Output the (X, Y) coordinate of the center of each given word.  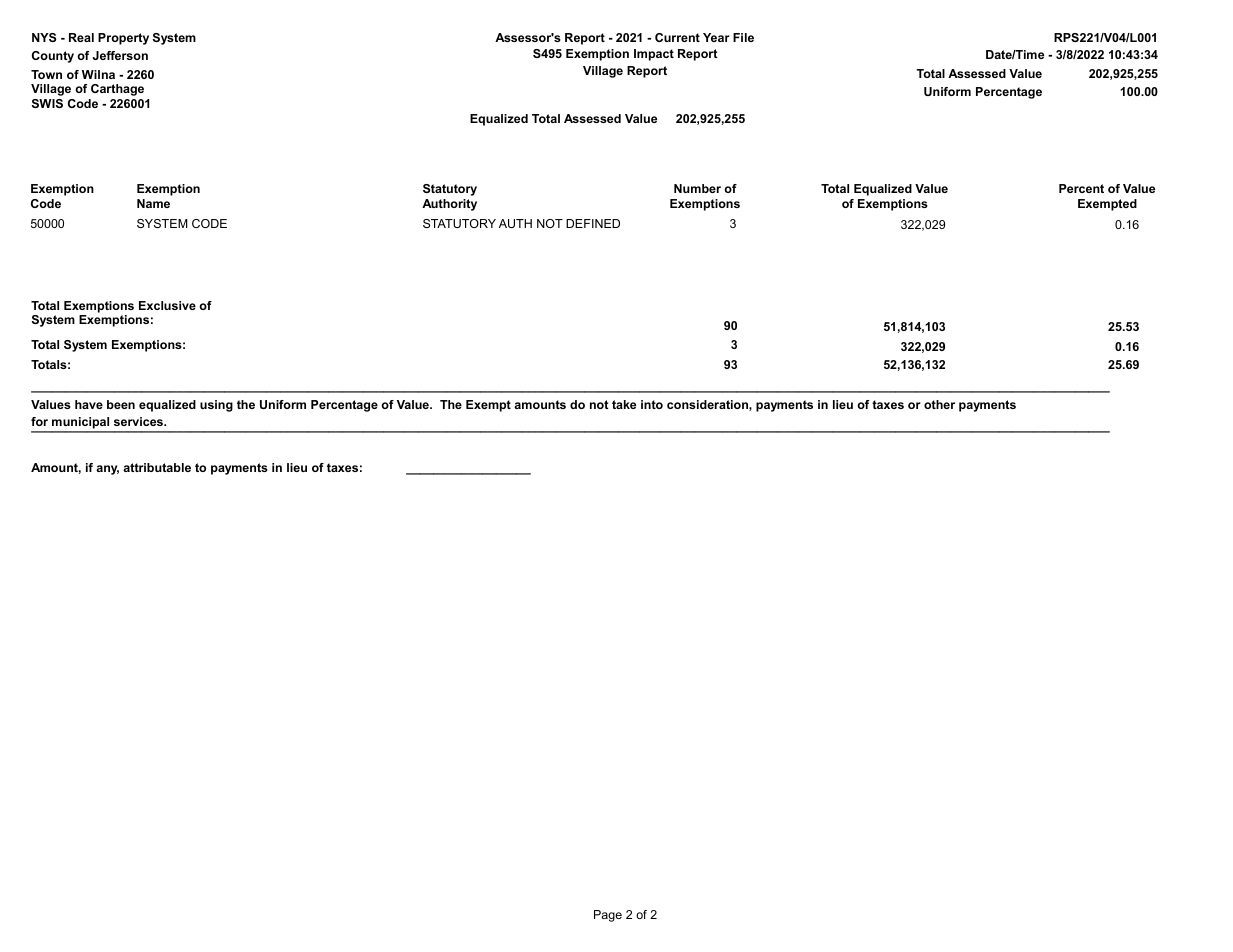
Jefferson (120, 55)
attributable (157, 467)
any (107, 470)
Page (608, 916)
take (624, 404)
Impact (654, 55)
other (939, 404)
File (743, 37)
